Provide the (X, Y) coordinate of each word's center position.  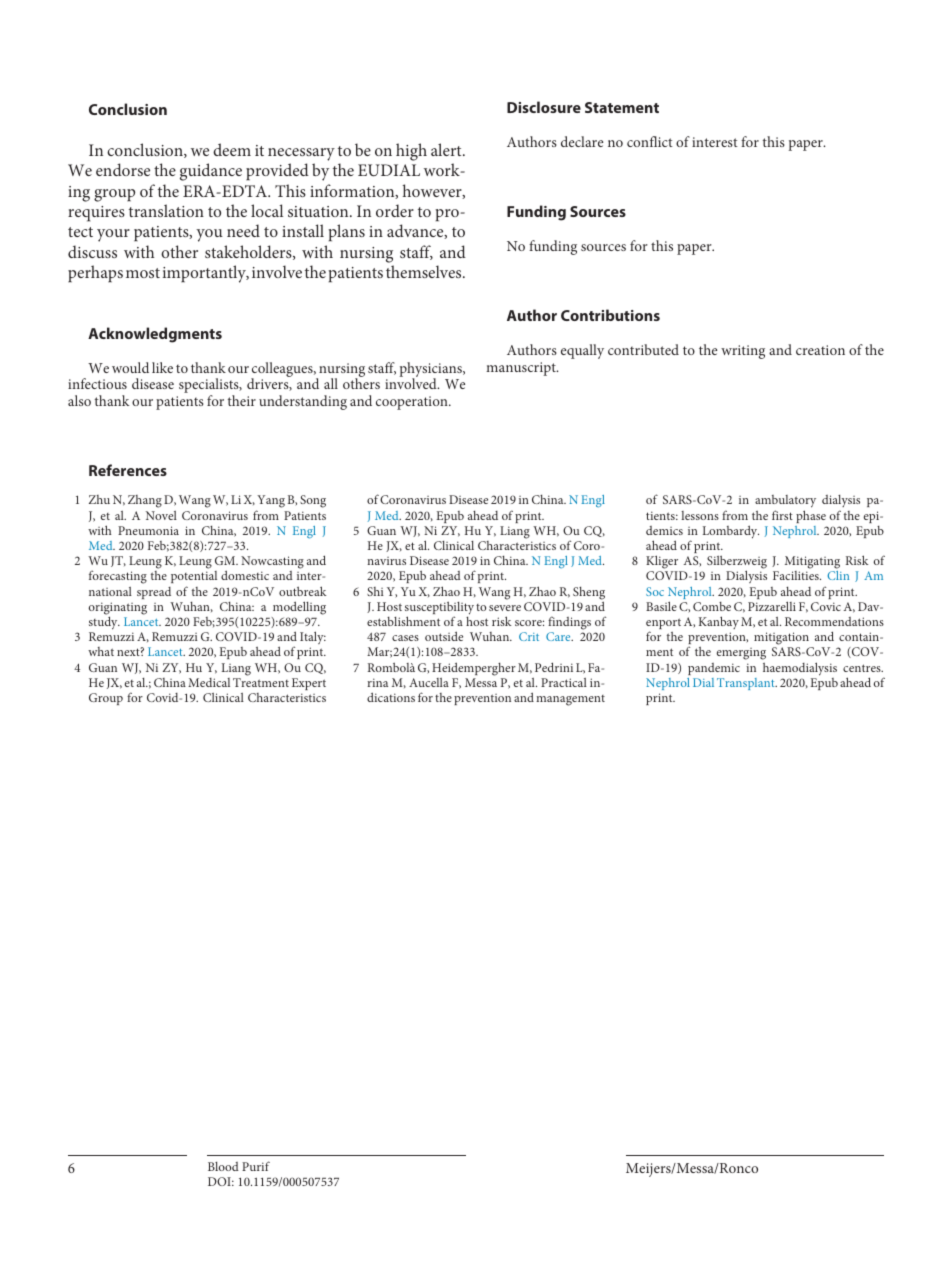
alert (447, 149)
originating (118, 609)
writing (743, 352)
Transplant (747, 684)
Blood (223, 1166)
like (162, 367)
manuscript (522, 369)
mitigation (782, 640)
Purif (256, 1166)
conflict (650, 141)
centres (863, 668)
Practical (564, 682)
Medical (209, 682)
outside (444, 636)
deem (232, 149)
